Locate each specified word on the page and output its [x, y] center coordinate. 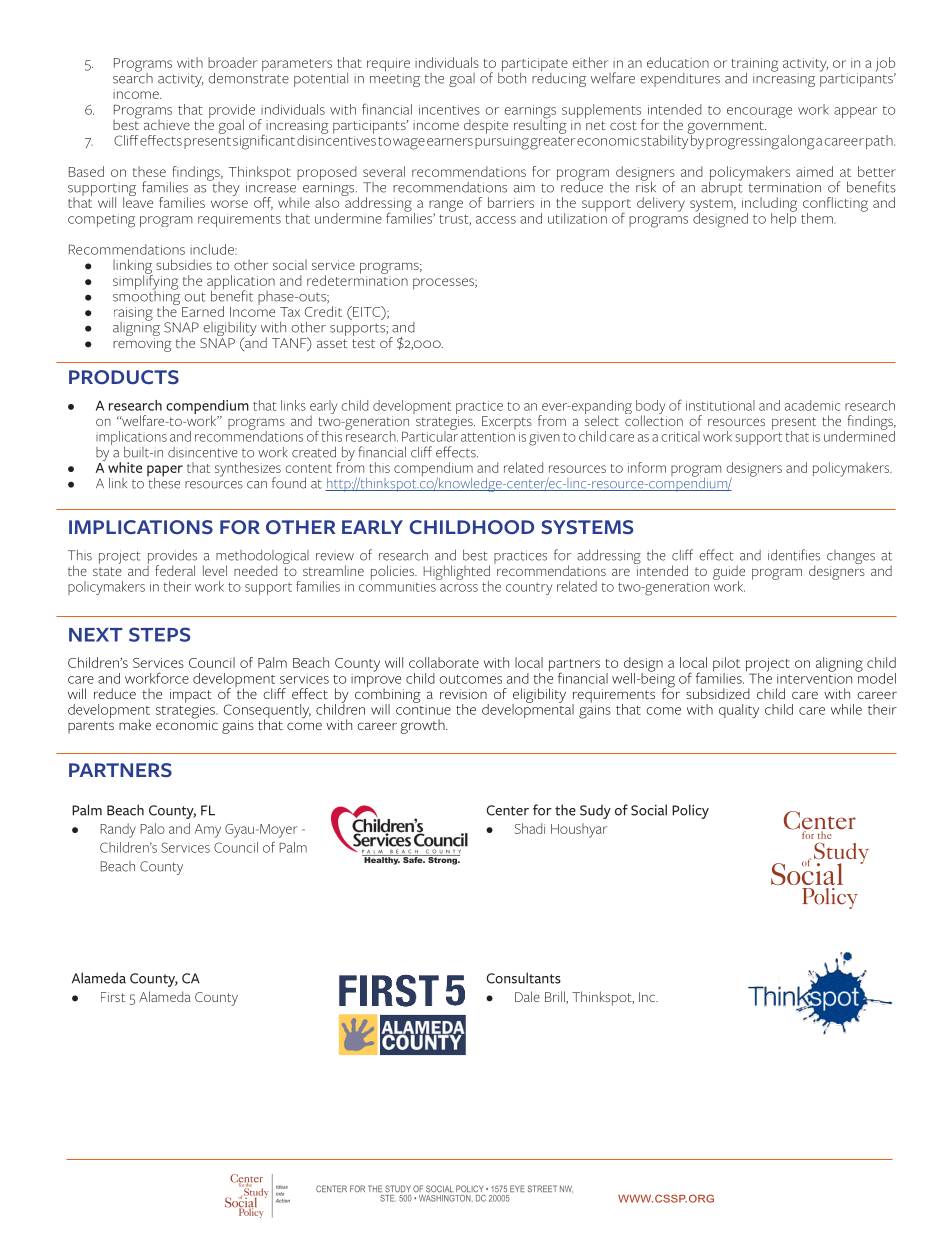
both [512, 77]
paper [165, 472]
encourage [759, 112]
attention [488, 437]
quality [739, 711]
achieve [167, 124]
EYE [517, 1188]
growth [423, 726]
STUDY [398, 1189]
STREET [542, 1189]
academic [812, 405]
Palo [153, 828]
